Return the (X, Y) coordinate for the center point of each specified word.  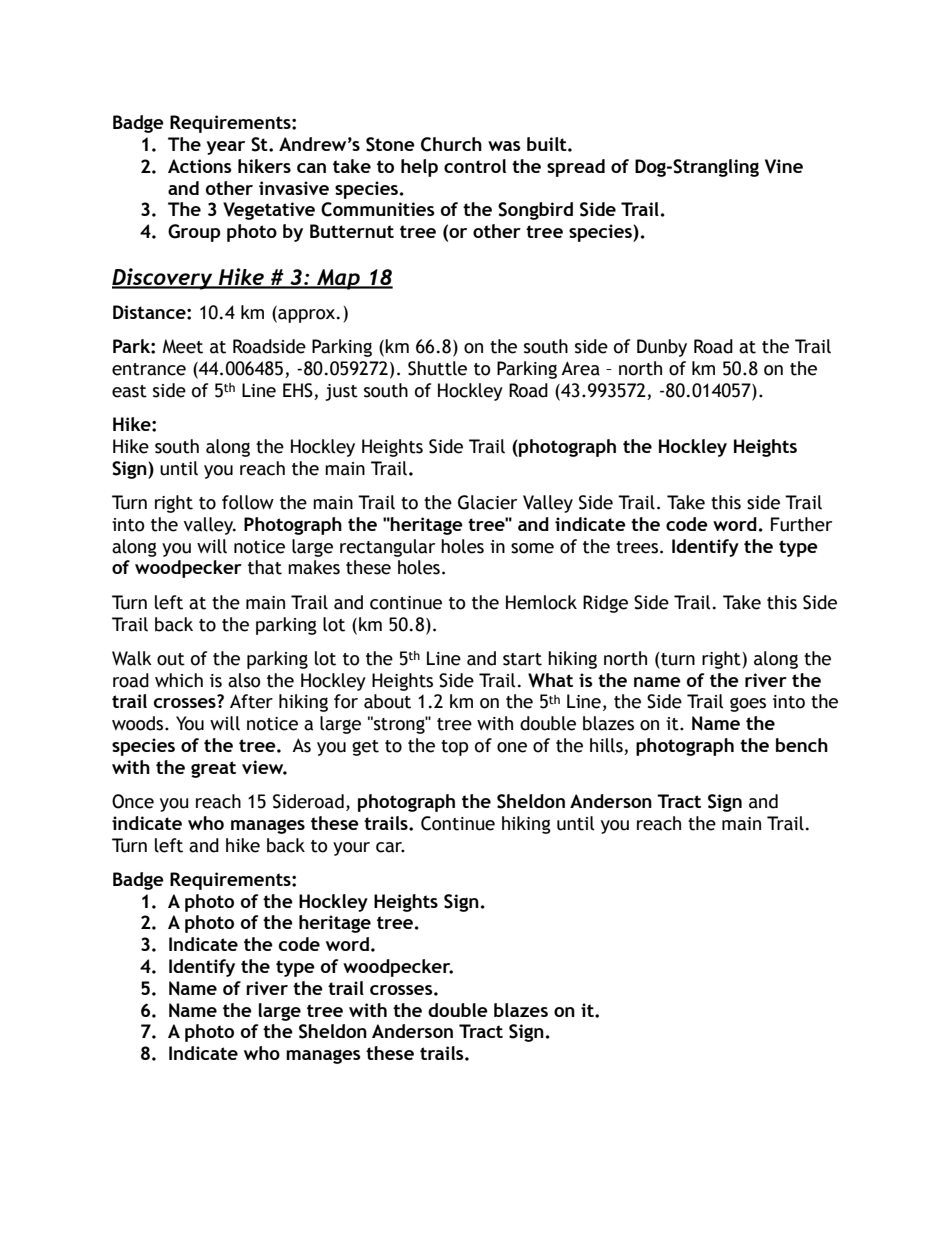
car (390, 847)
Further (801, 524)
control (475, 166)
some (532, 548)
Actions (200, 166)
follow (248, 502)
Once (133, 801)
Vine (784, 166)
